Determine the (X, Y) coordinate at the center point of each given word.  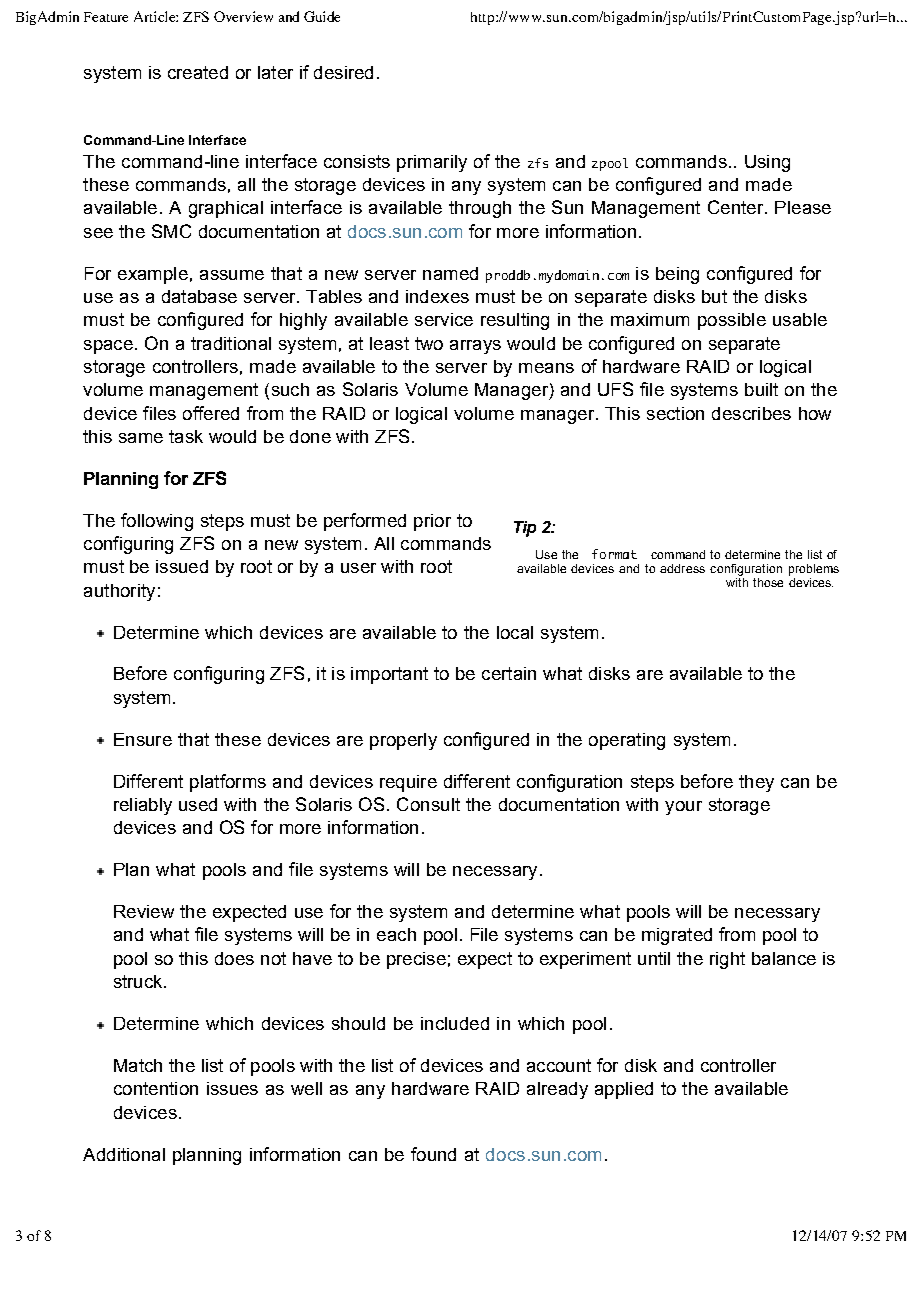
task (186, 436)
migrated (677, 936)
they (756, 783)
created (198, 72)
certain (509, 673)
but (714, 296)
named (450, 273)
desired (343, 72)
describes (751, 413)
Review (144, 911)
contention (156, 1088)
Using (767, 163)
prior (432, 522)
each (396, 934)
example (153, 275)
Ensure (143, 739)
